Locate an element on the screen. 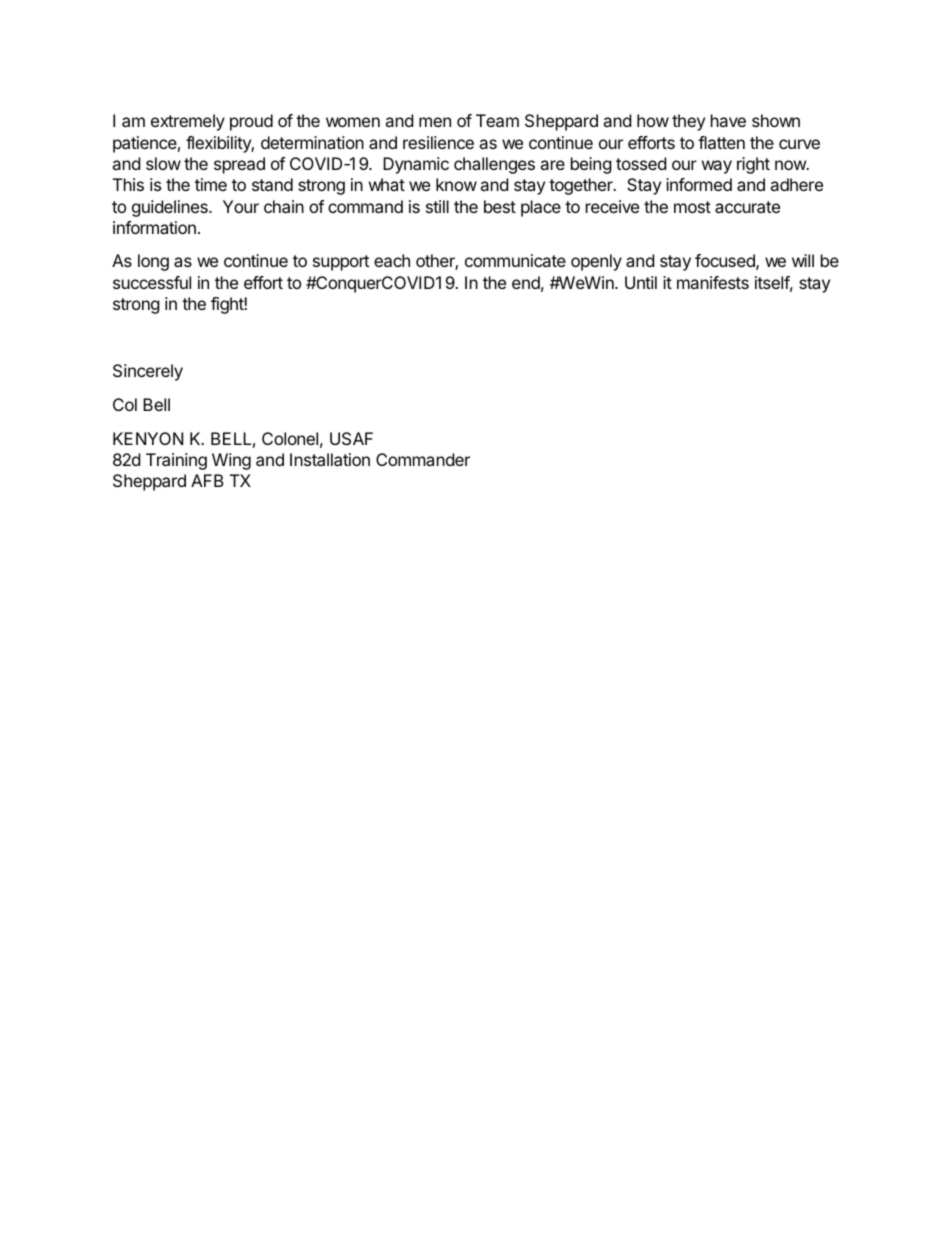 The image size is (952, 1233). Your is located at coordinates (241, 206).
